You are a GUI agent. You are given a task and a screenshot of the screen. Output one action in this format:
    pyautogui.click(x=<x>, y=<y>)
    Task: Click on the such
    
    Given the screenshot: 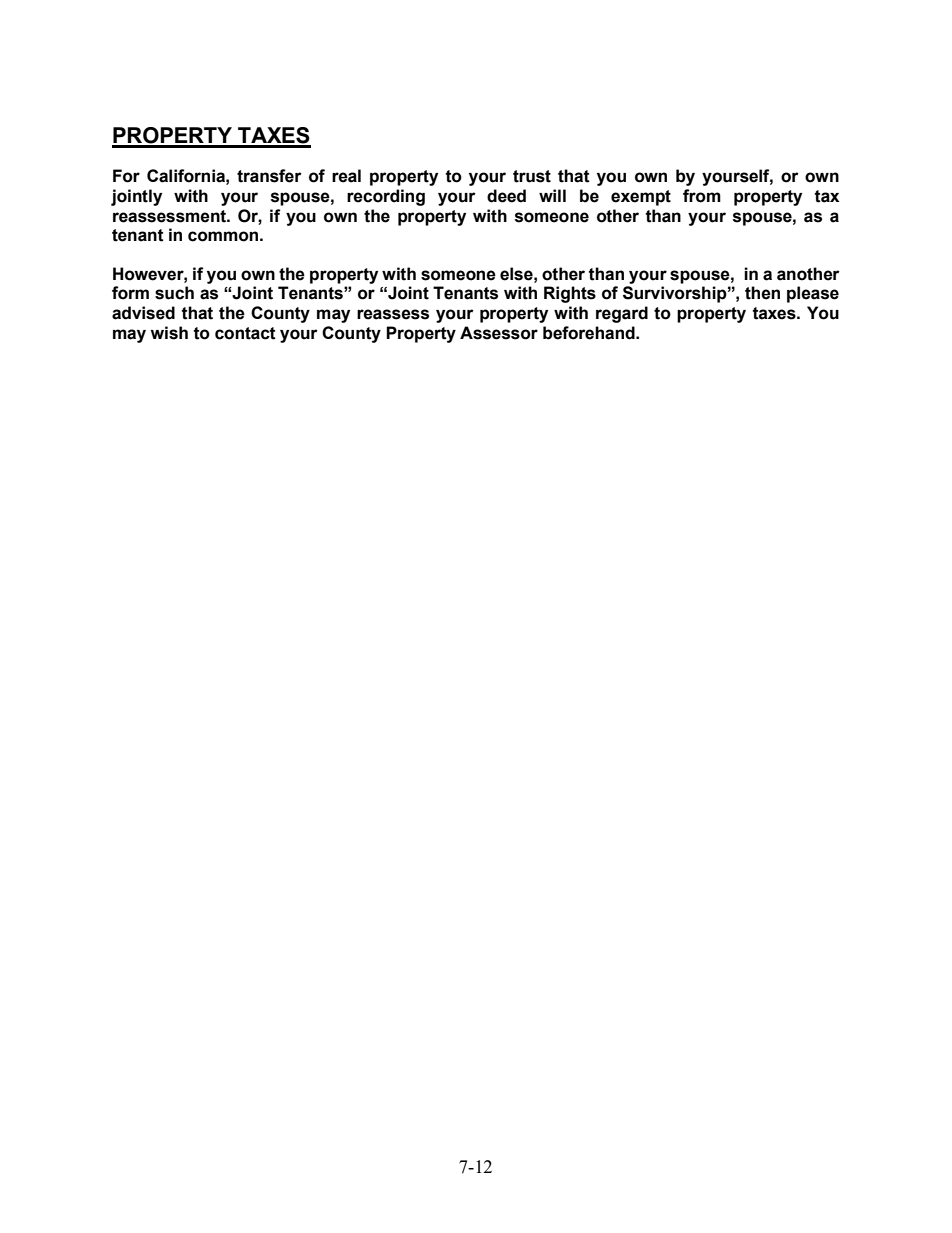 What is the action you would take?
    pyautogui.click(x=174, y=293)
